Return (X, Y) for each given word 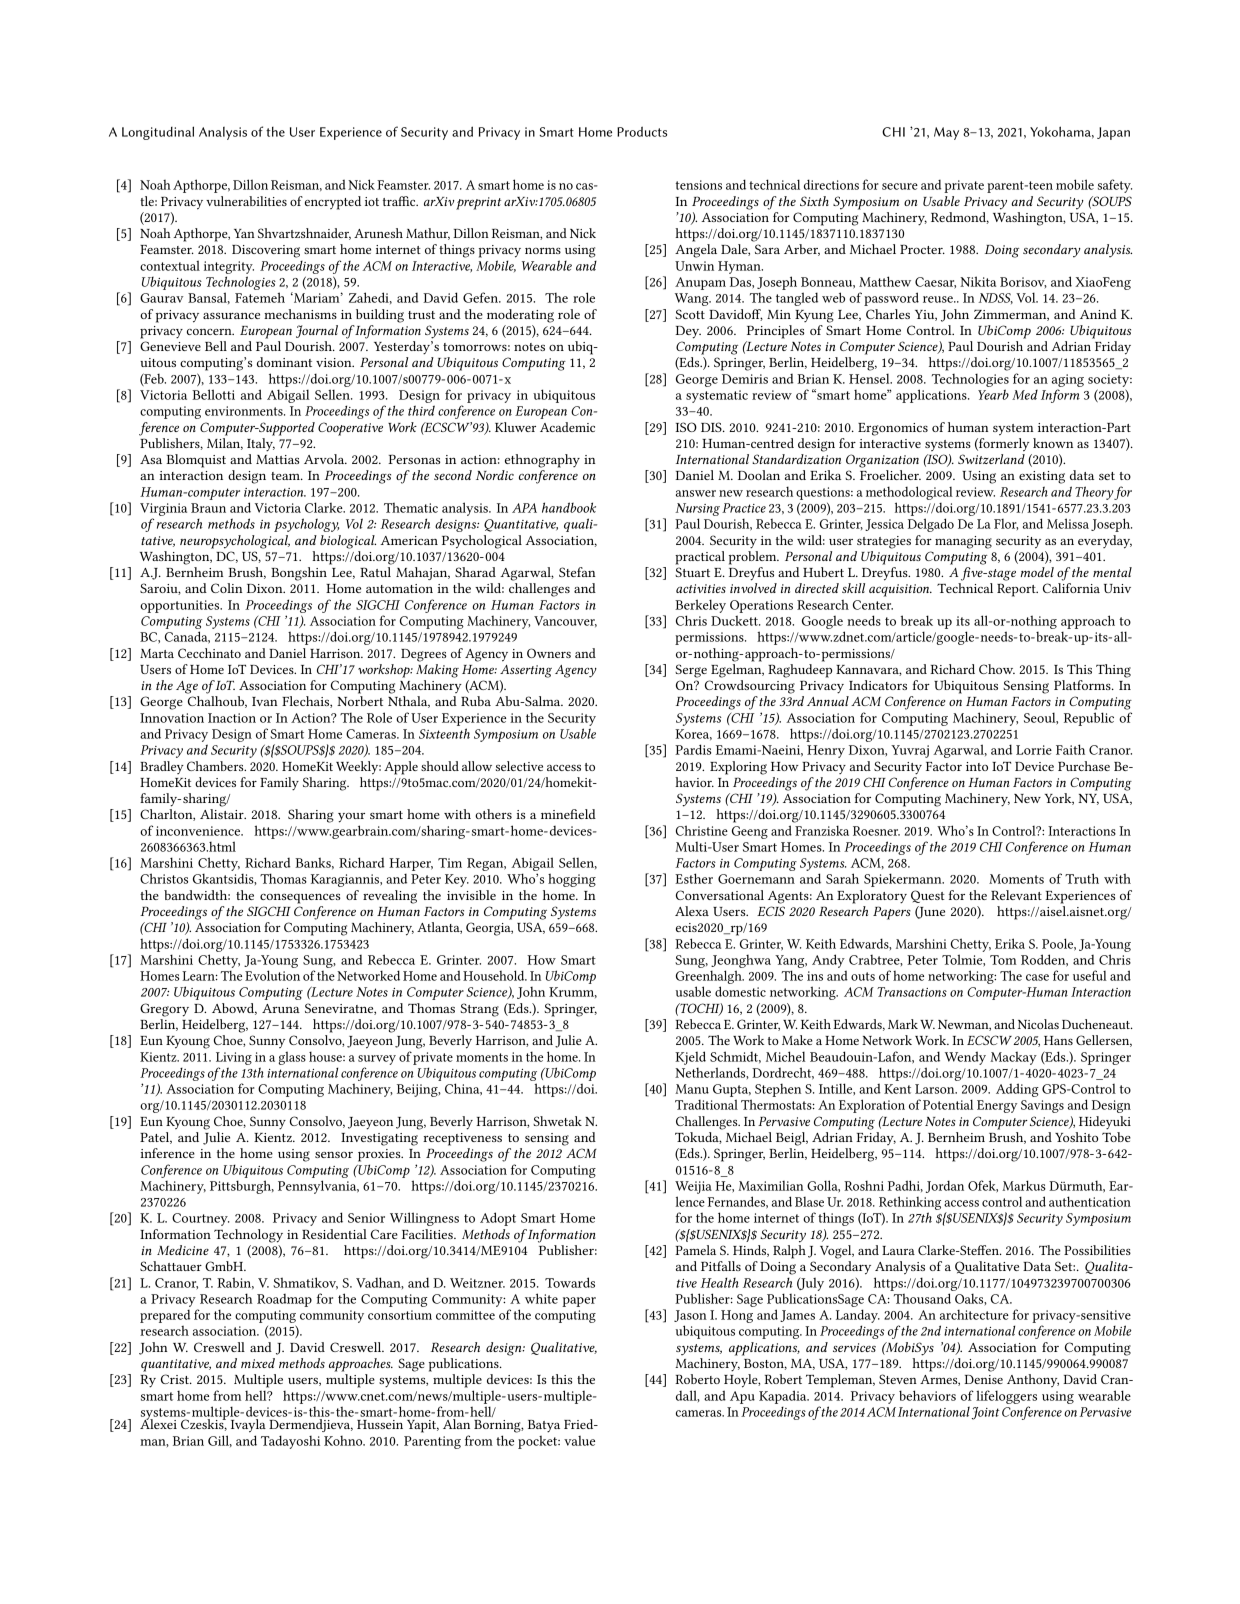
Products (642, 131)
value (579, 1441)
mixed (258, 1363)
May (946, 133)
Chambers (216, 766)
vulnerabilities (246, 201)
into (977, 766)
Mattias (278, 459)
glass (292, 1058)
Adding (1017, 1090)
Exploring (738, 768)
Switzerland (991, 459)
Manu (692, 1089)
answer (696, 493)
